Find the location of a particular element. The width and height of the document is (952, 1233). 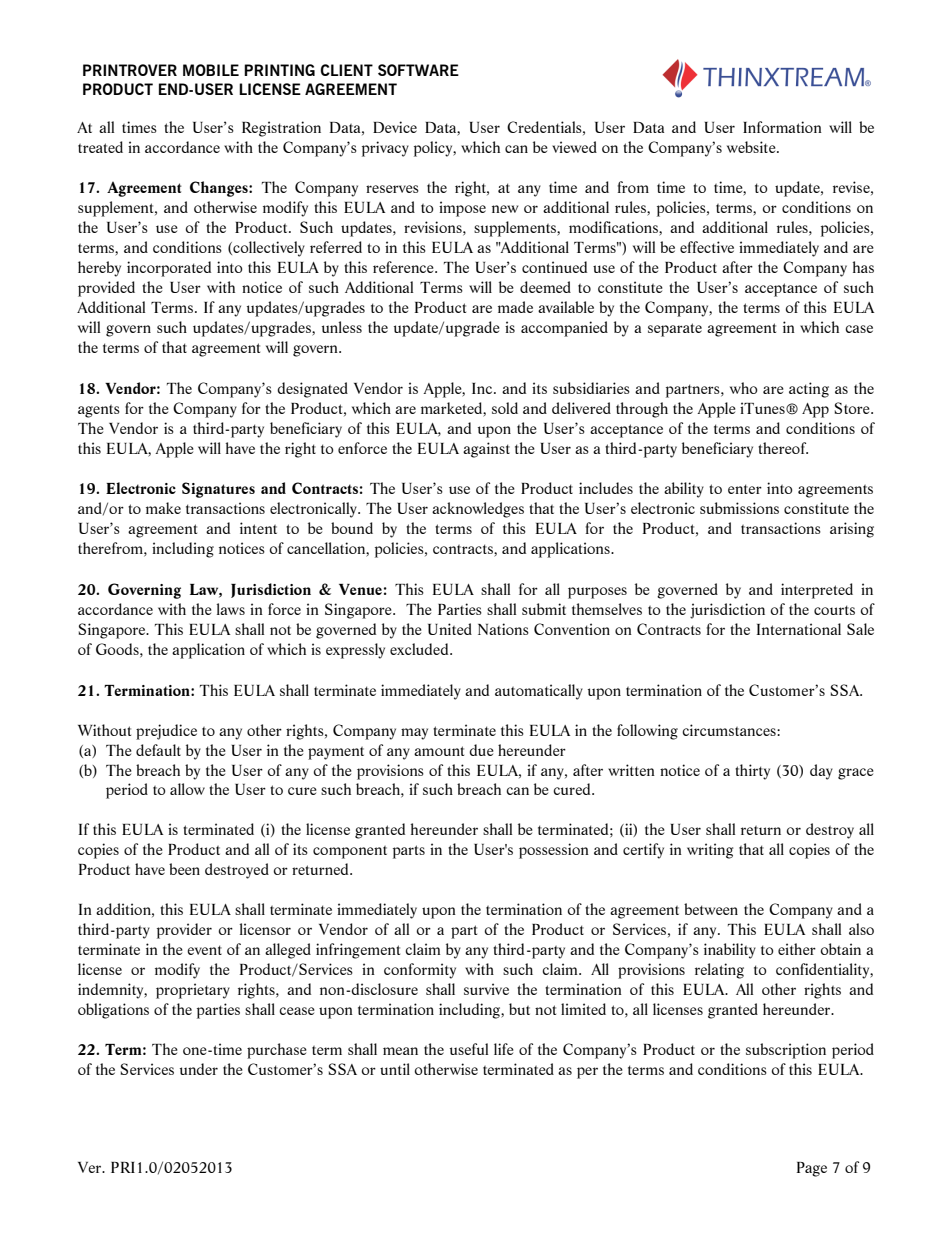

thereof is located at coordinates (783, 448).
